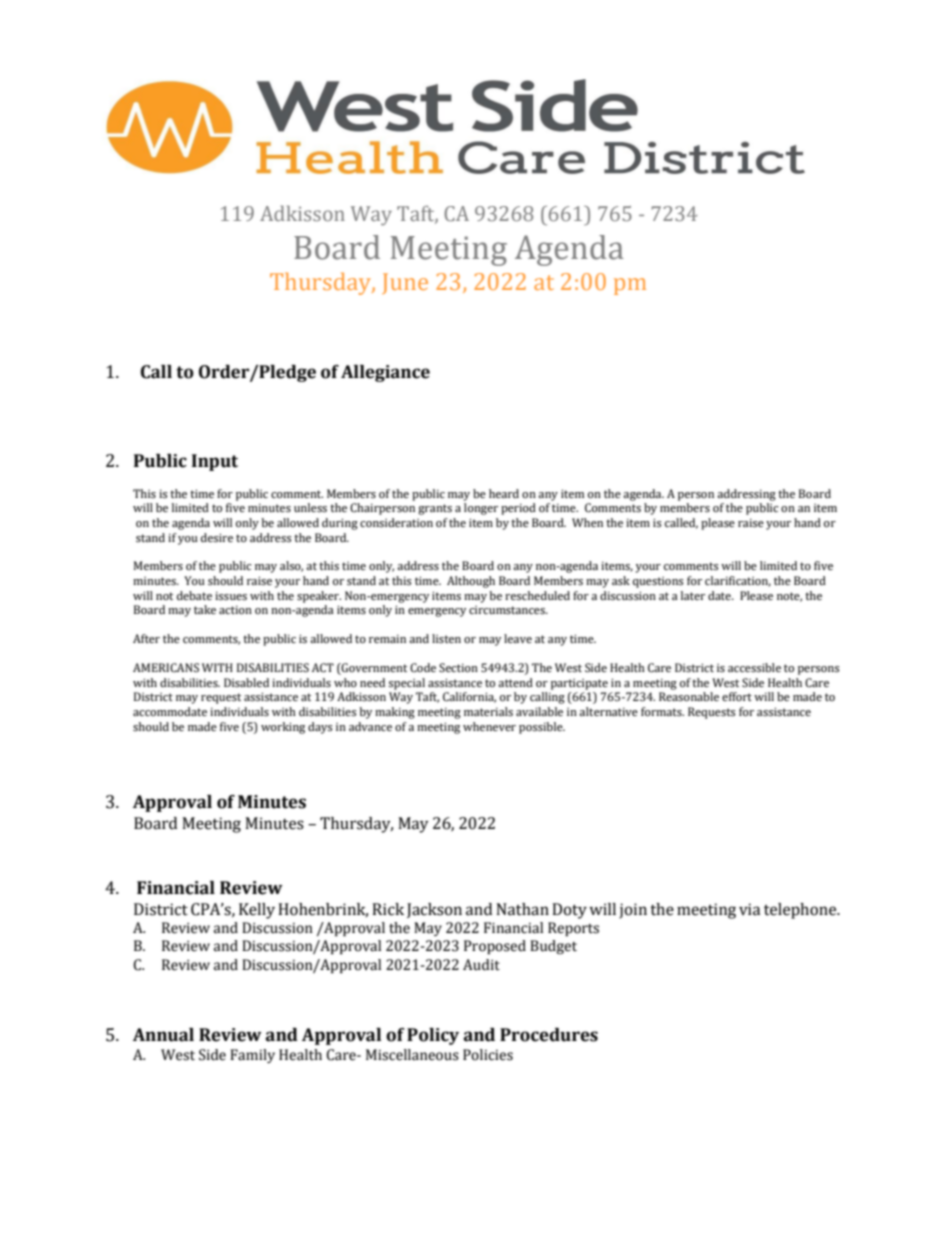 Image resolution: width=952 pixels, height=1233 pixels. Describe the element at coordinates (215, 462) in the screenshot. I see `Input` at that location.
